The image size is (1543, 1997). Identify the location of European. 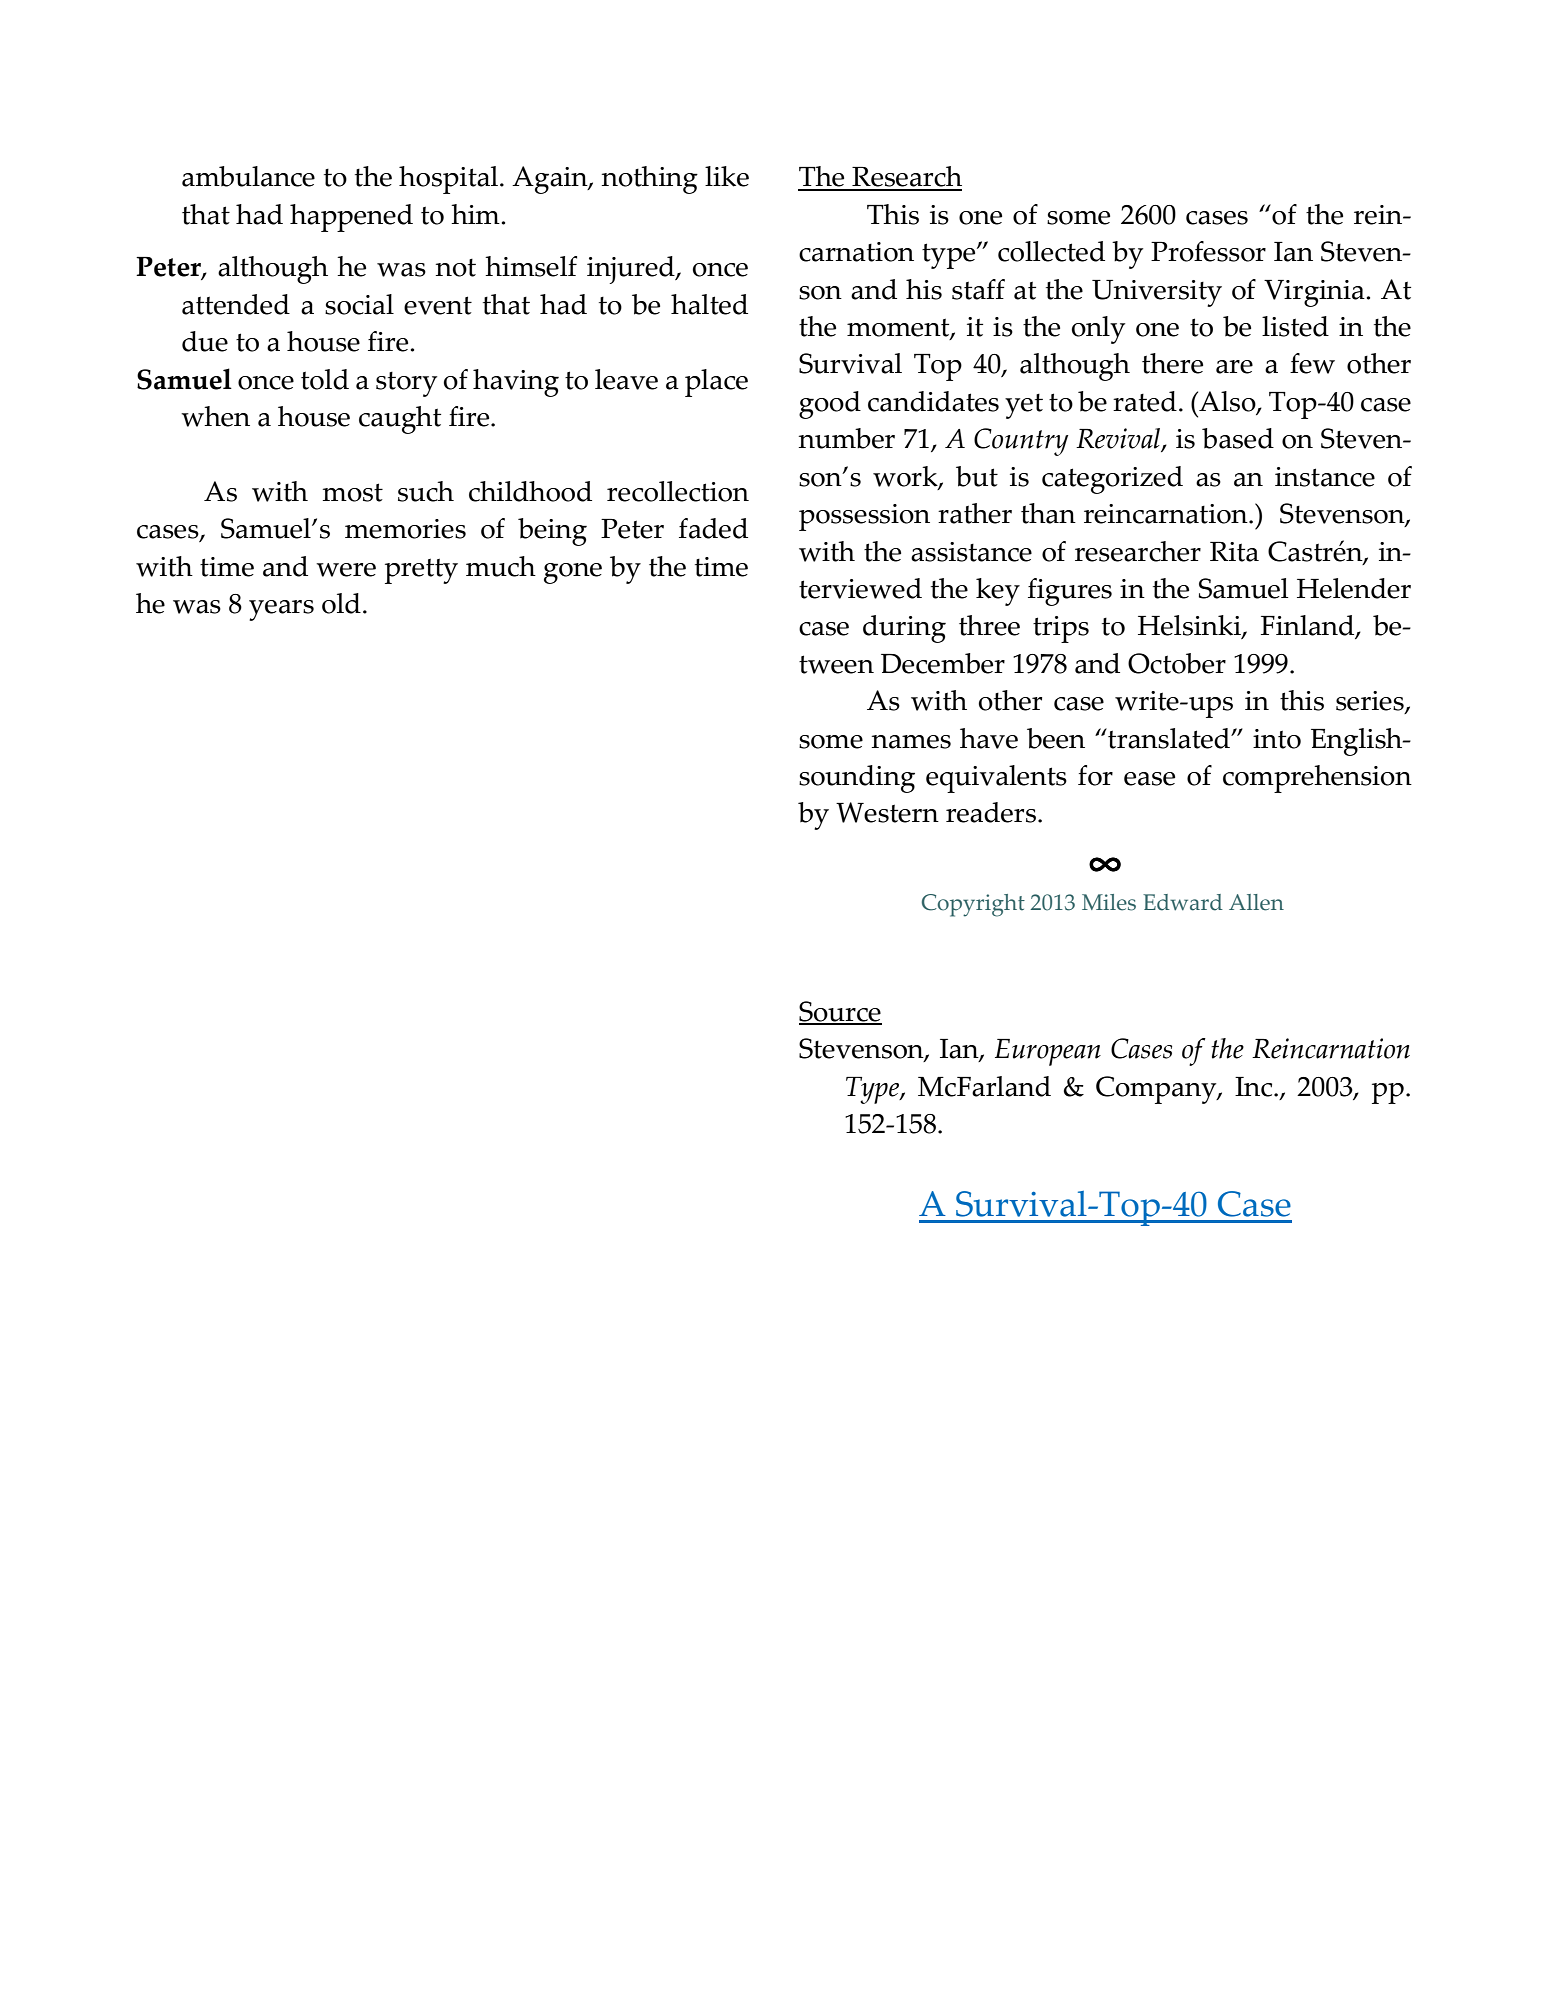
(1048, 1052).
